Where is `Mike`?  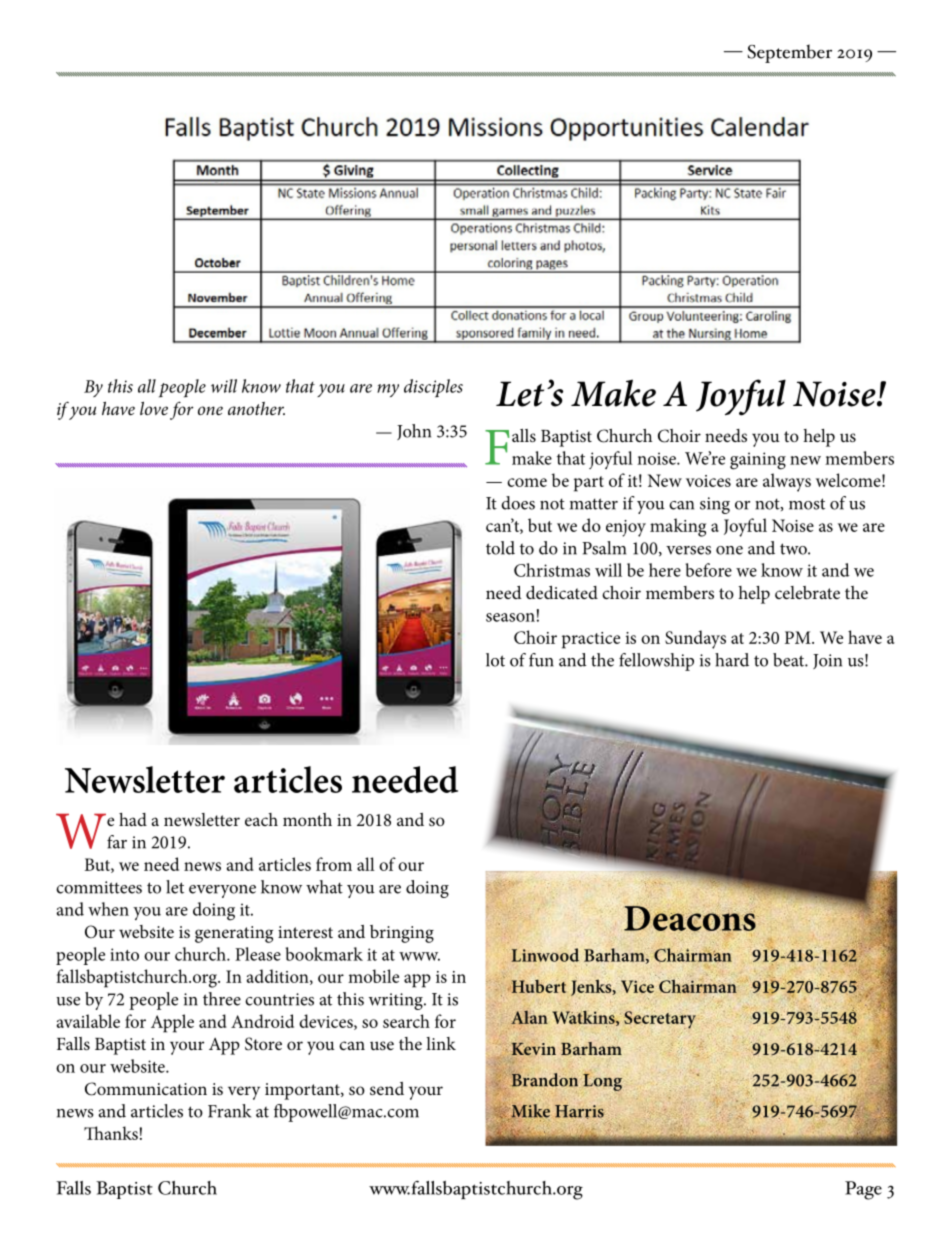
Mike is located at coordinates (529, 1112).
